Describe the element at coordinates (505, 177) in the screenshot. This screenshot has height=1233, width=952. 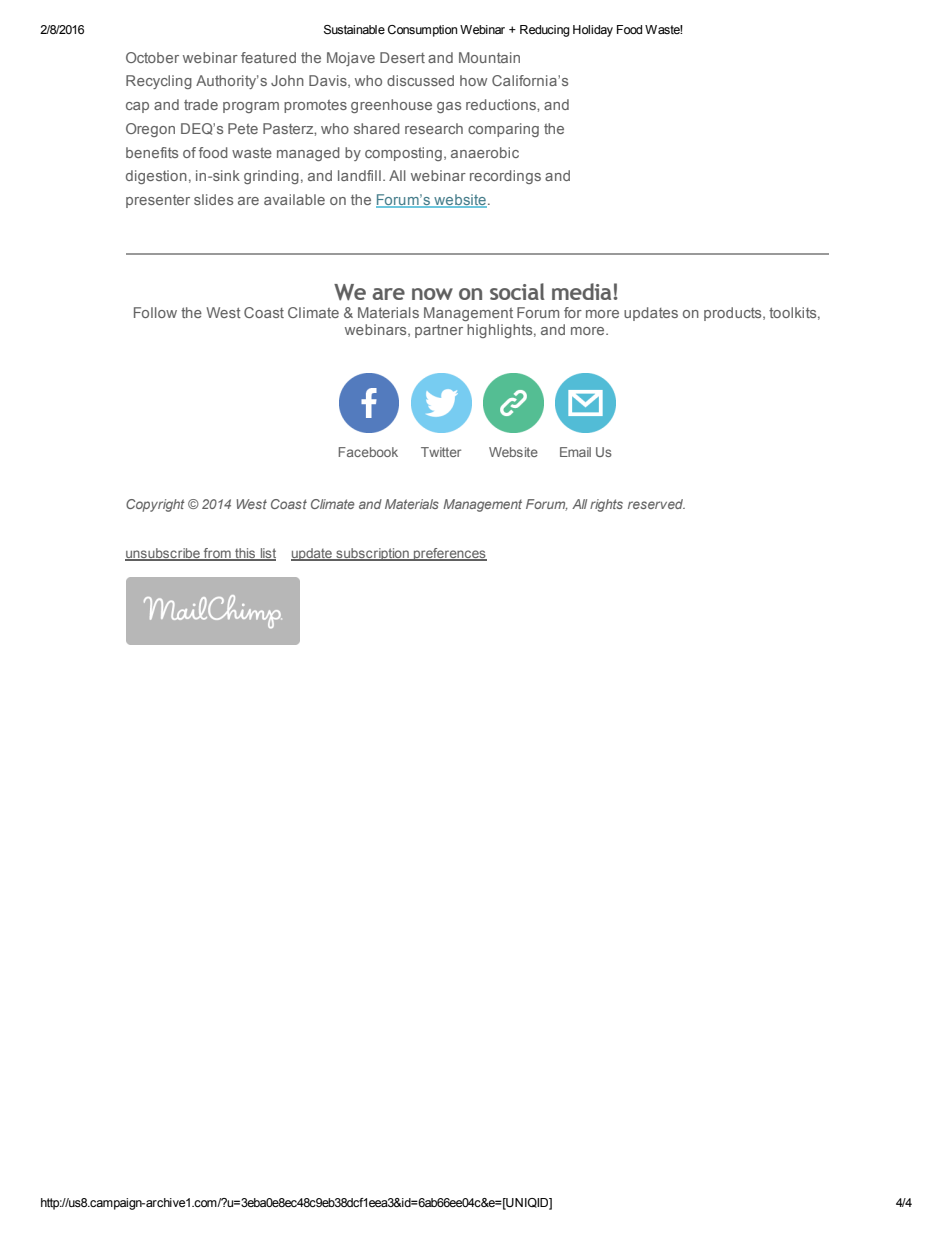
I see `recordings` at that location.
